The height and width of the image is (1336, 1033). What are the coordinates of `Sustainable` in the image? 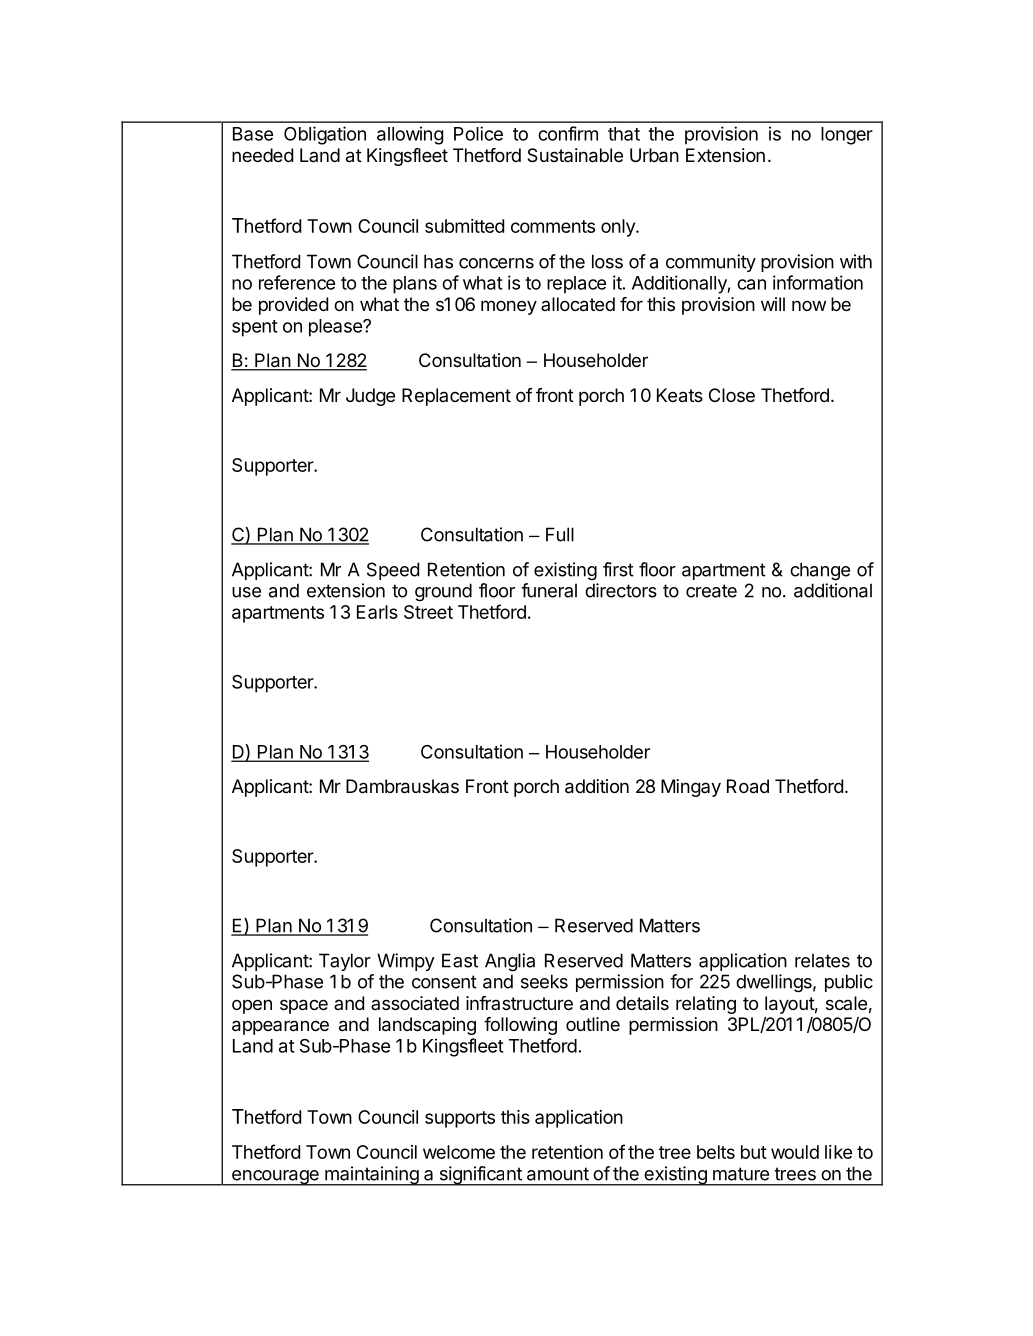 It's located at (575, 155).
